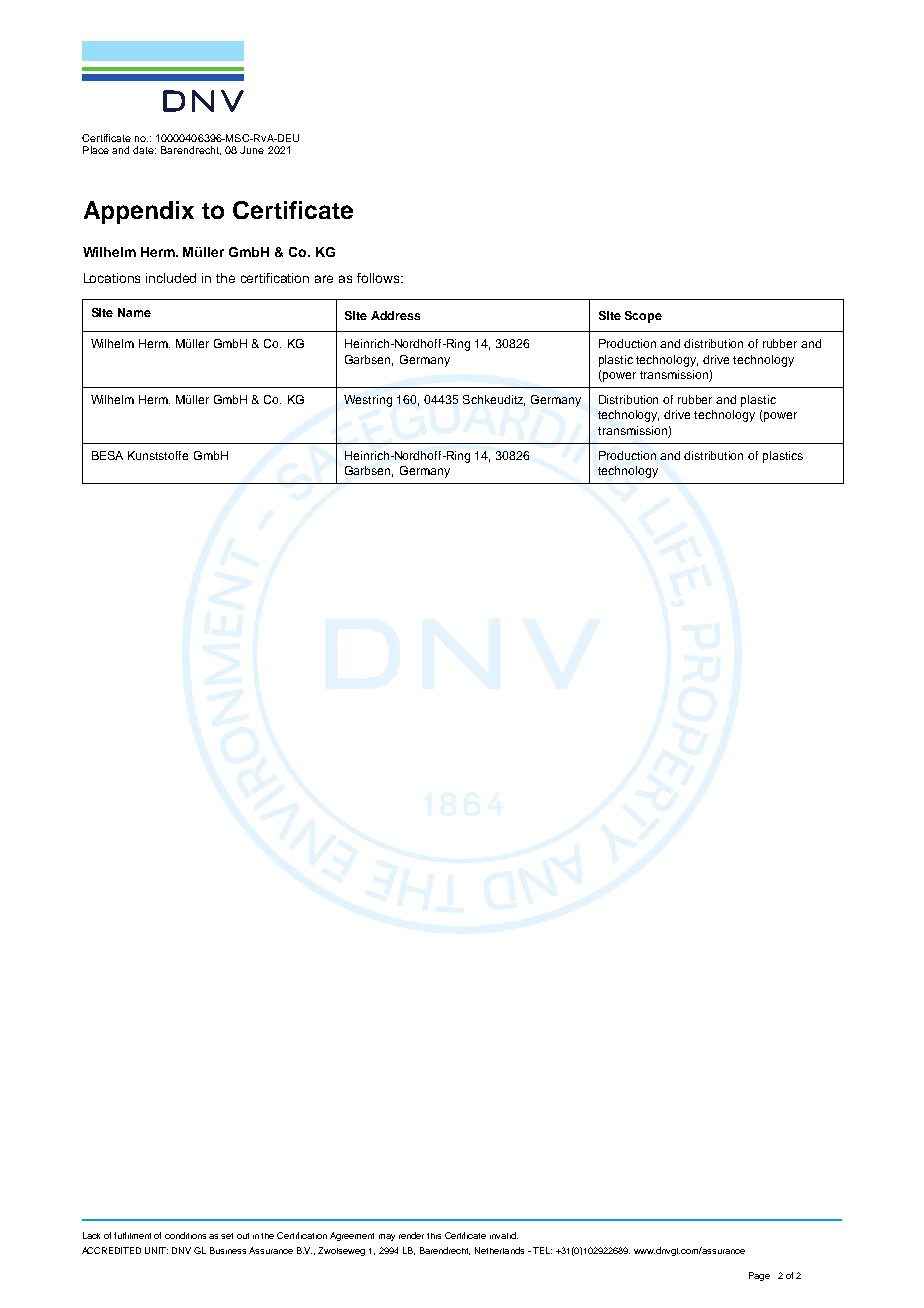 This image has width=924, height=1308. I want to click on BESA, so click(107, 455).
